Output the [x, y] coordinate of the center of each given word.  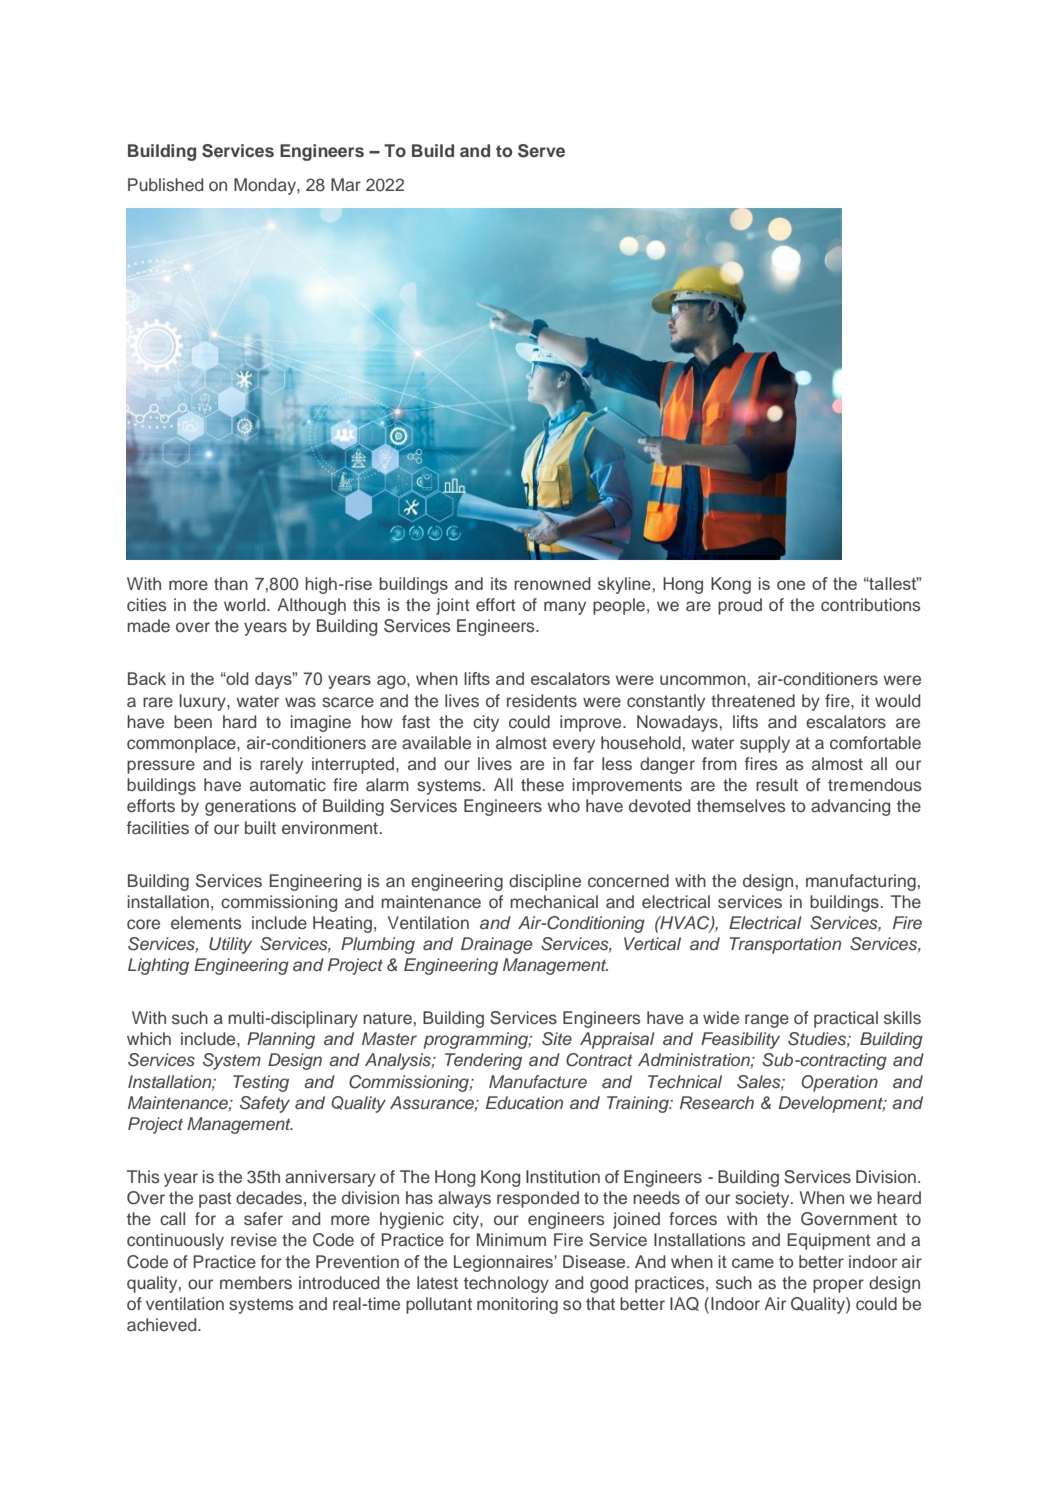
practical [846, 1019]
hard [239, 721]
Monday [266, 186]
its [499, 583]
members [256, 1283]
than [231, 583]
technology [506, 1284]
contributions [870, 605]
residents [542, 701]
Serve [541, 151]
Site [557, 1039]
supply [765, 744]
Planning [281, 1040]
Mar [346, 184]
